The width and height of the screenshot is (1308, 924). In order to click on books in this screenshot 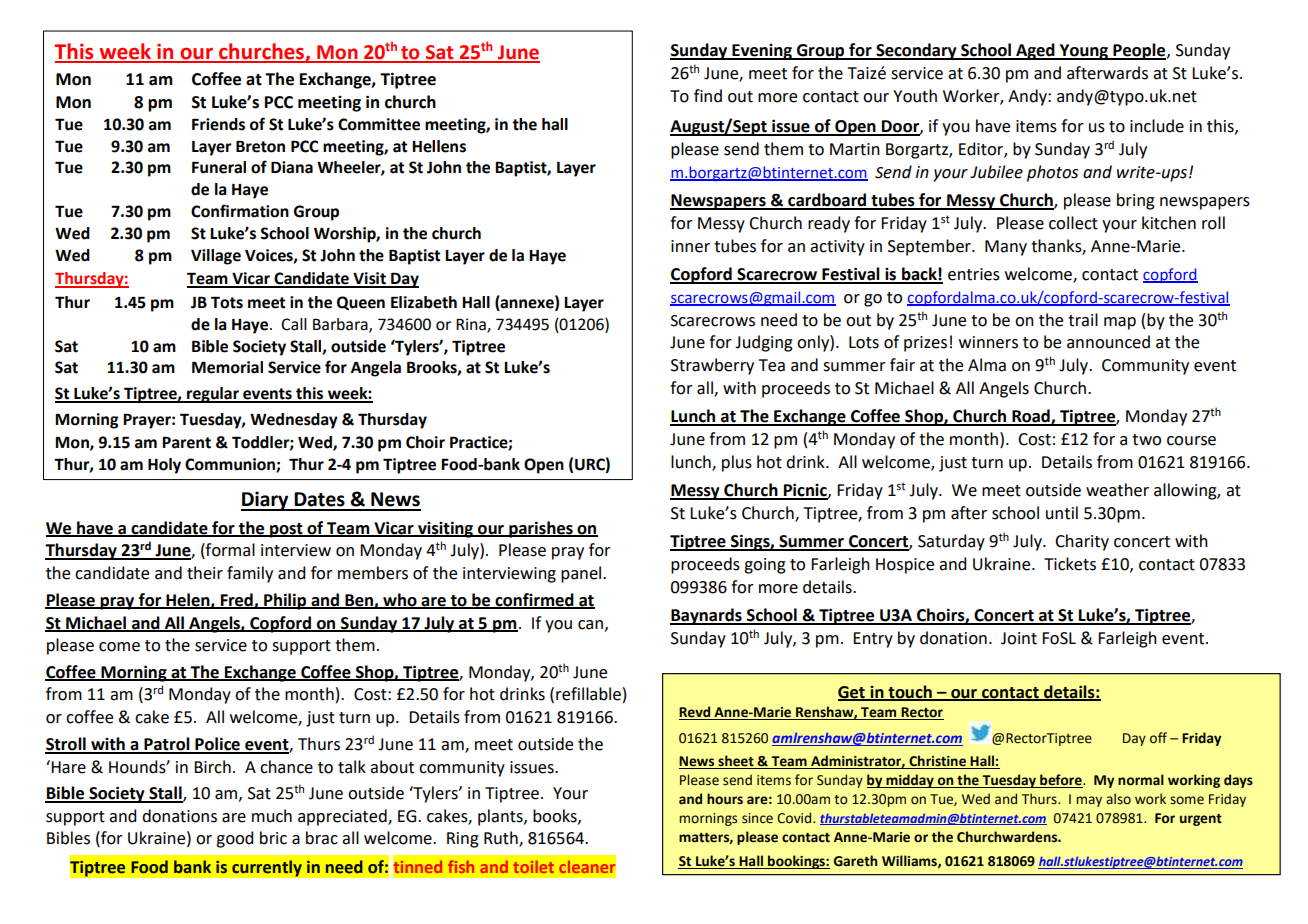, I will do `click(556, 816)`.
